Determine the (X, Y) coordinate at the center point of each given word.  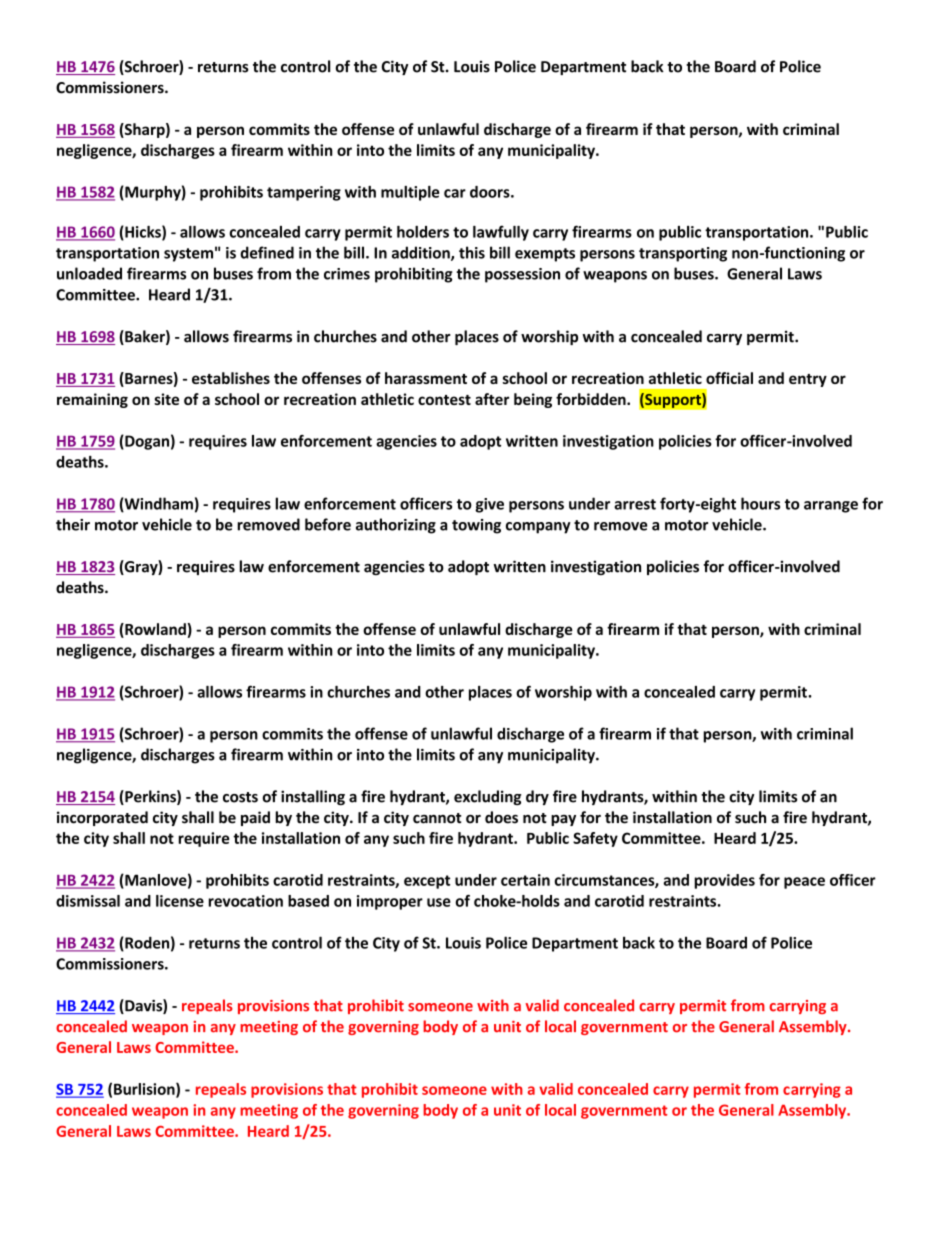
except (427, 882)
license (180, 901)
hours (760, 503)
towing (476, 526)
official (729, 378)
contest (444, 400)
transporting (683, 254)
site (166, 399)
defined (267, 252)
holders (423, 232)
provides (724, 881)
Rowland (155, 630)
